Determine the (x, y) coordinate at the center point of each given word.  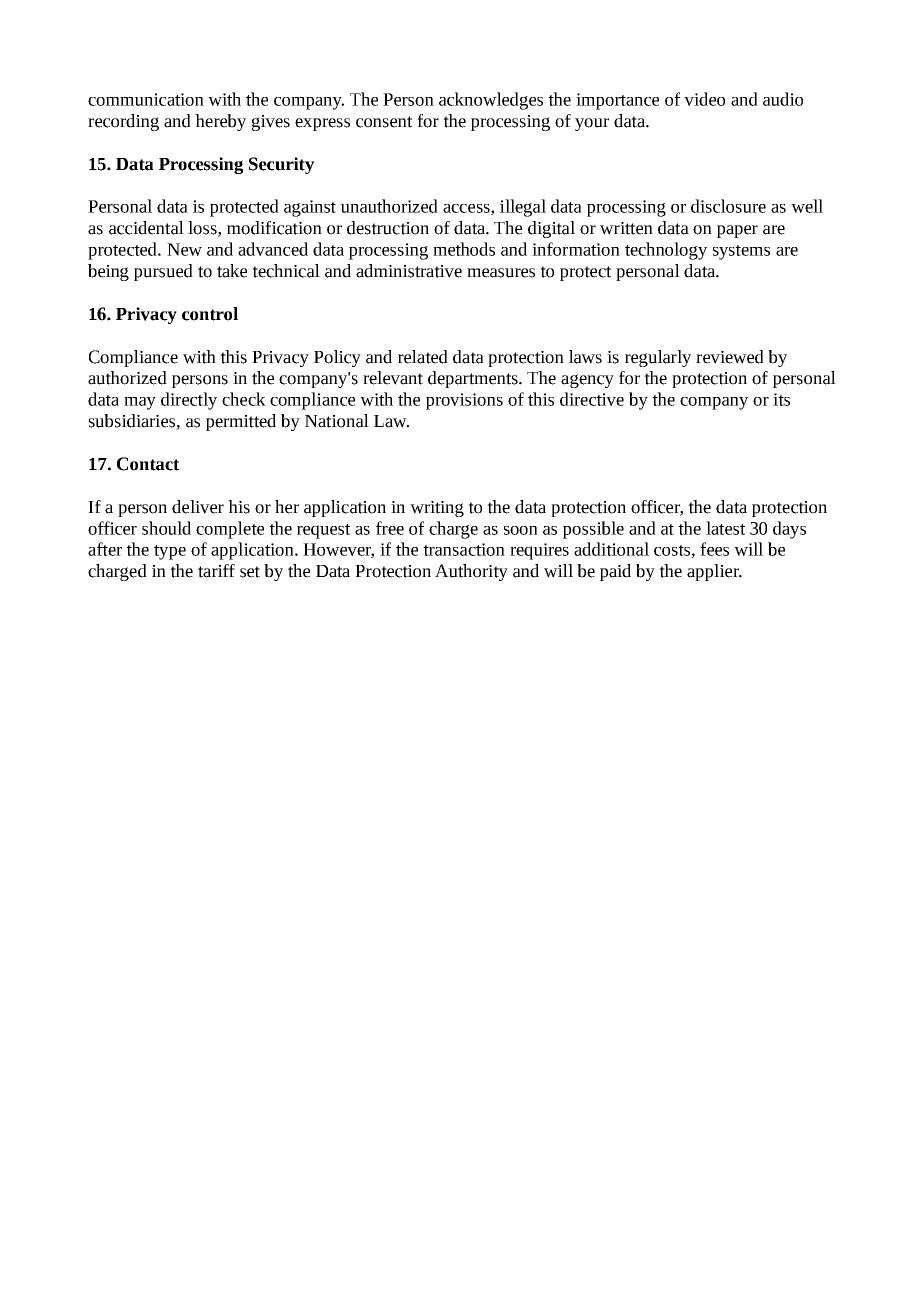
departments (474, 379)
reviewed (730, 357)
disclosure (728, 206)
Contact (148, 464)
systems (741, 252)
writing (437, 509)
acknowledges (491, 101)
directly (189, 401)
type (170, 552)
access (467, 209)
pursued (163, 272)
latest (725, 528)
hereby (220, 122)
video (704, 99)
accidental (146, 228)
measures (501, 273)
